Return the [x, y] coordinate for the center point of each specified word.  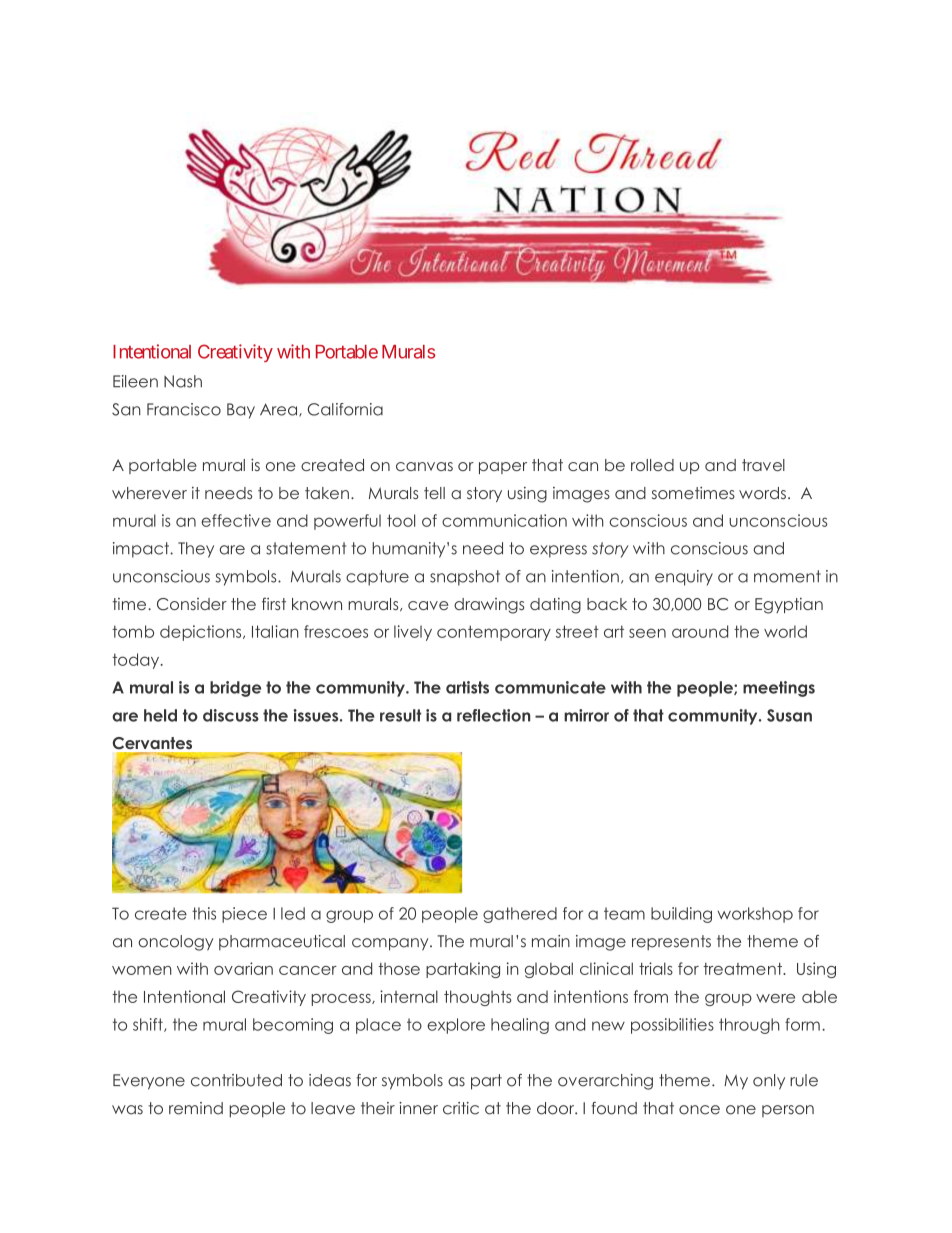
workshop [755, 915]
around [700, 631]
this [204, 913]
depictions [202, 633]
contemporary [494, 633]
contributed [236, 1080]
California [345, 409]
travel [763, 465]
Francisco [184, 409]
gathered [520, 915]
